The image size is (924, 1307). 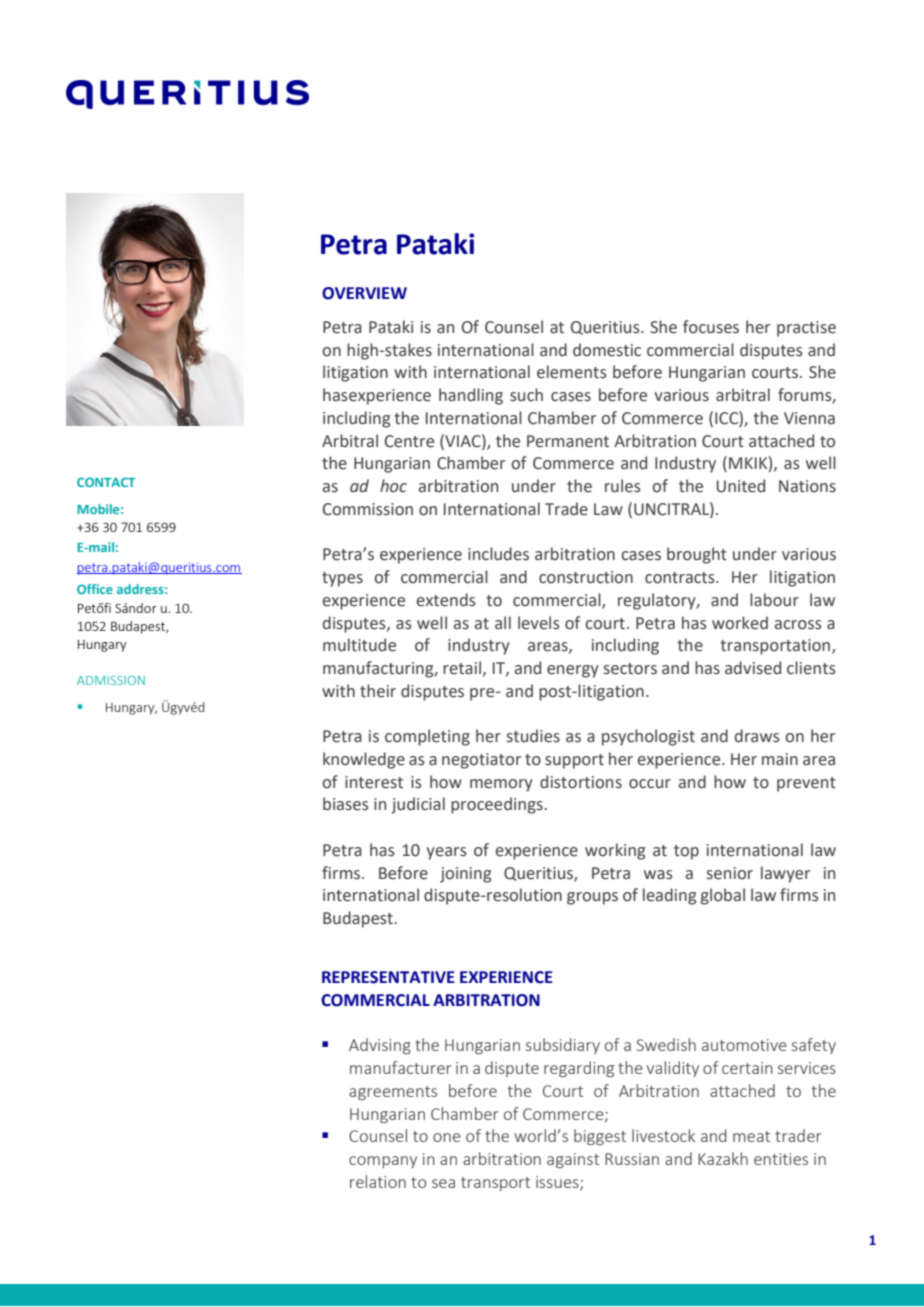 What do you see at coordinates (388, 977) in the screenshot?
I see `REPRESENTATIVE` at bounding box center [388, 977].
